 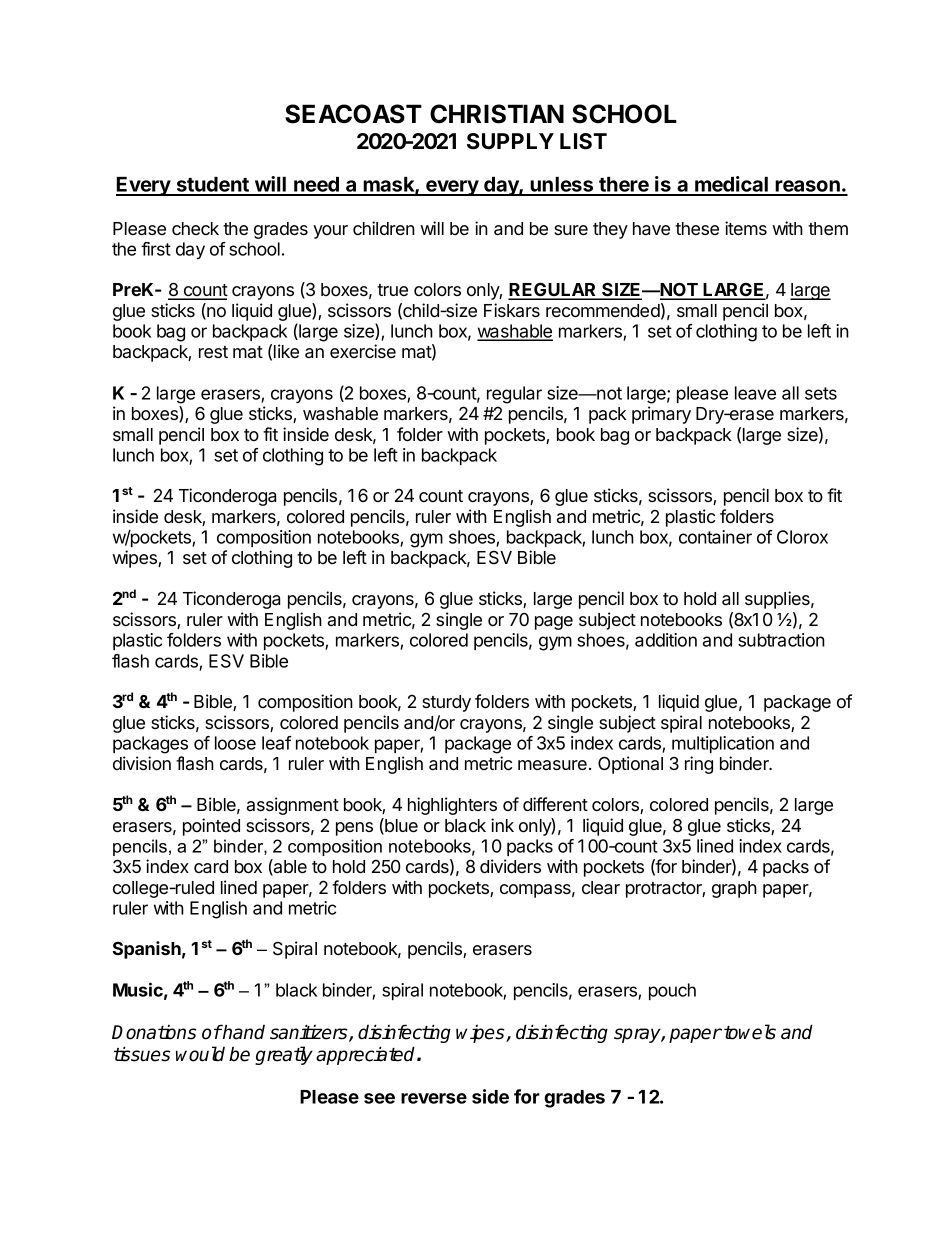 What do you see at coordinates (554, 623) in the screenshot?
I see `page` at bounding box center [554, 623].
